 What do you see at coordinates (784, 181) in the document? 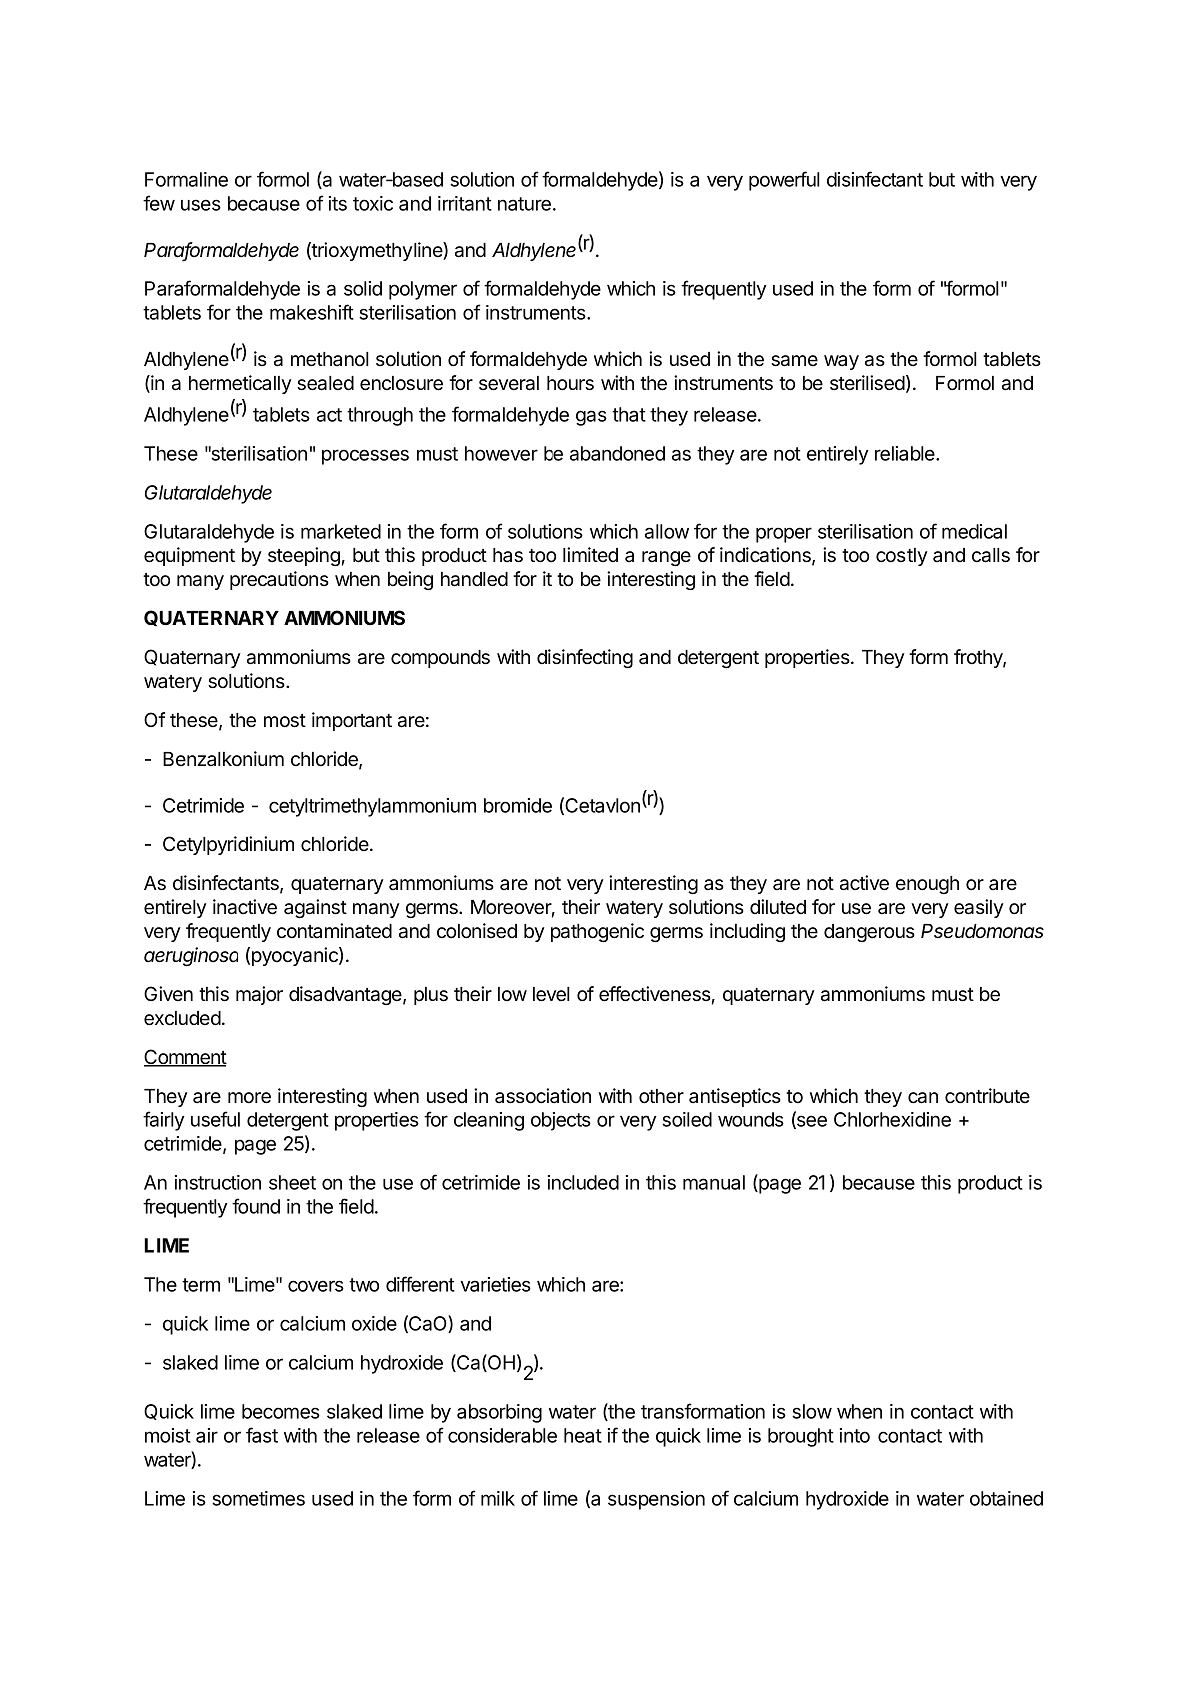
I see `powerful` at bounding box center [784, 181].
